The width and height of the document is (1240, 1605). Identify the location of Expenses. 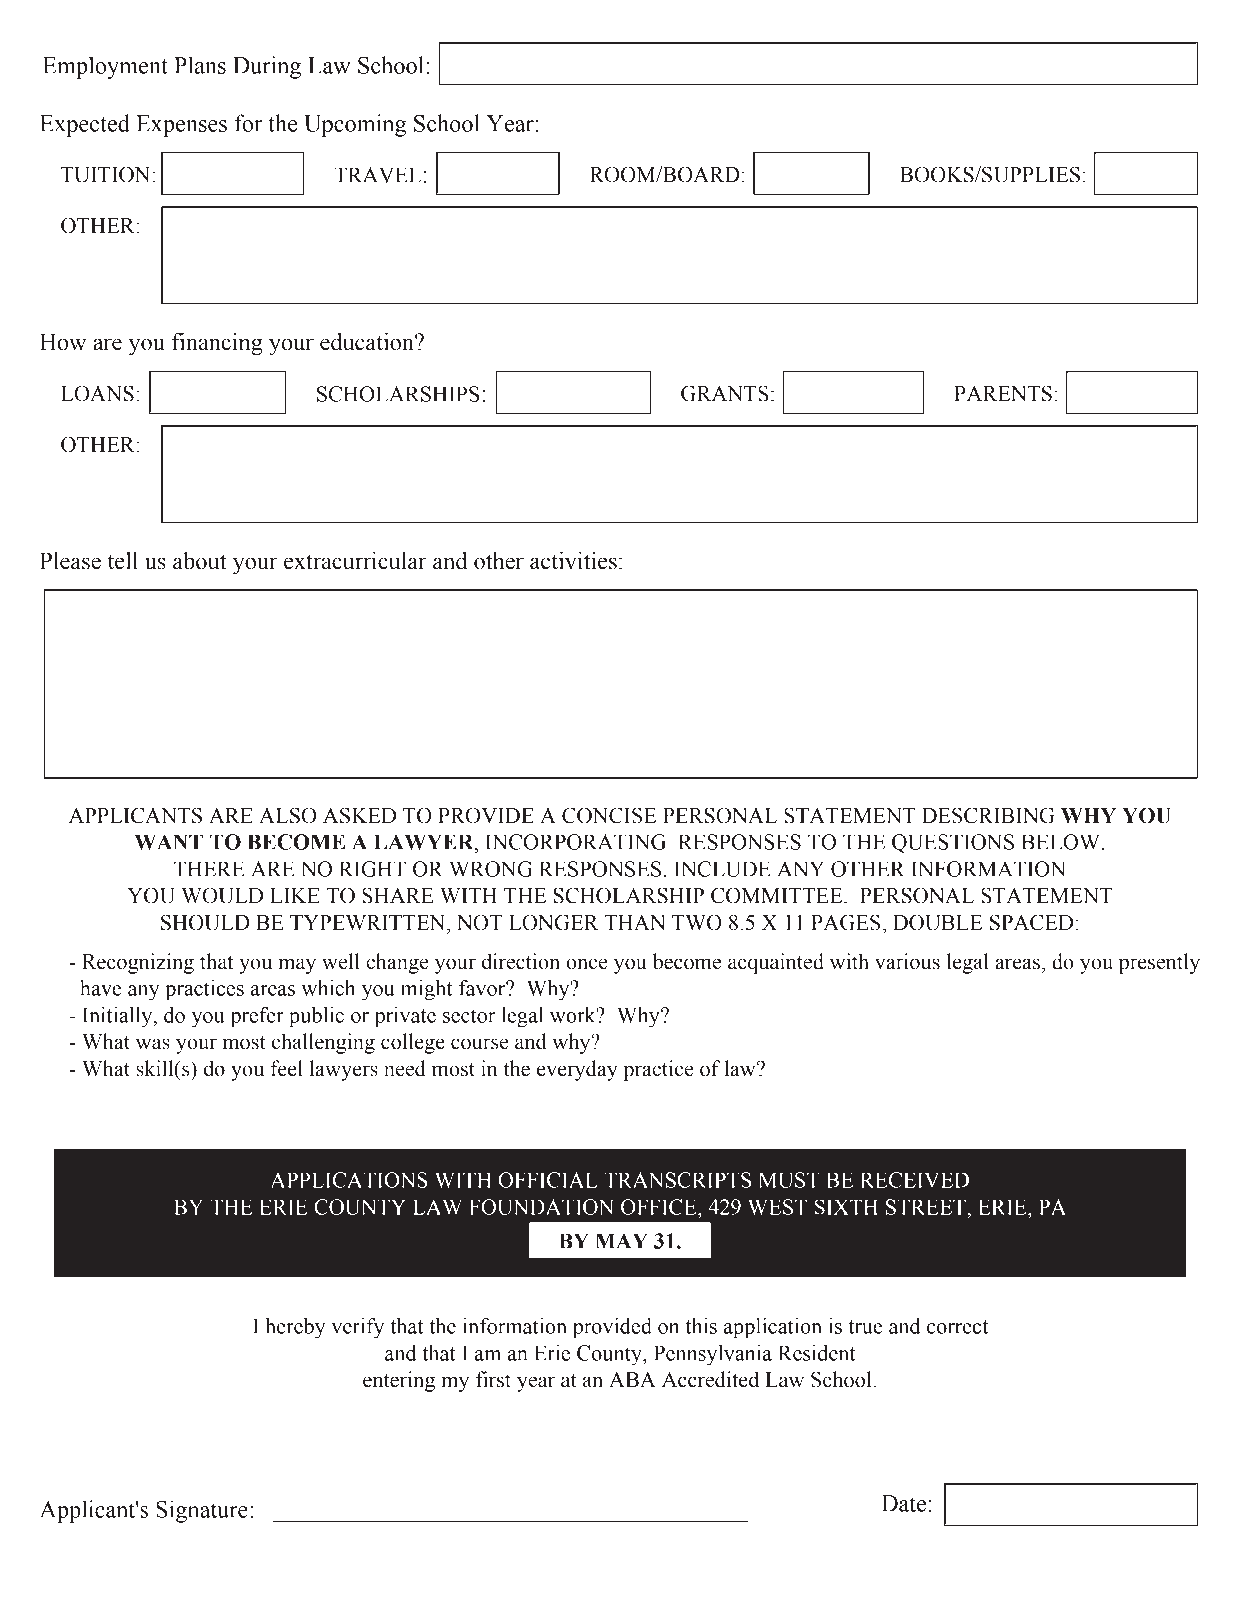
(181, 126).
